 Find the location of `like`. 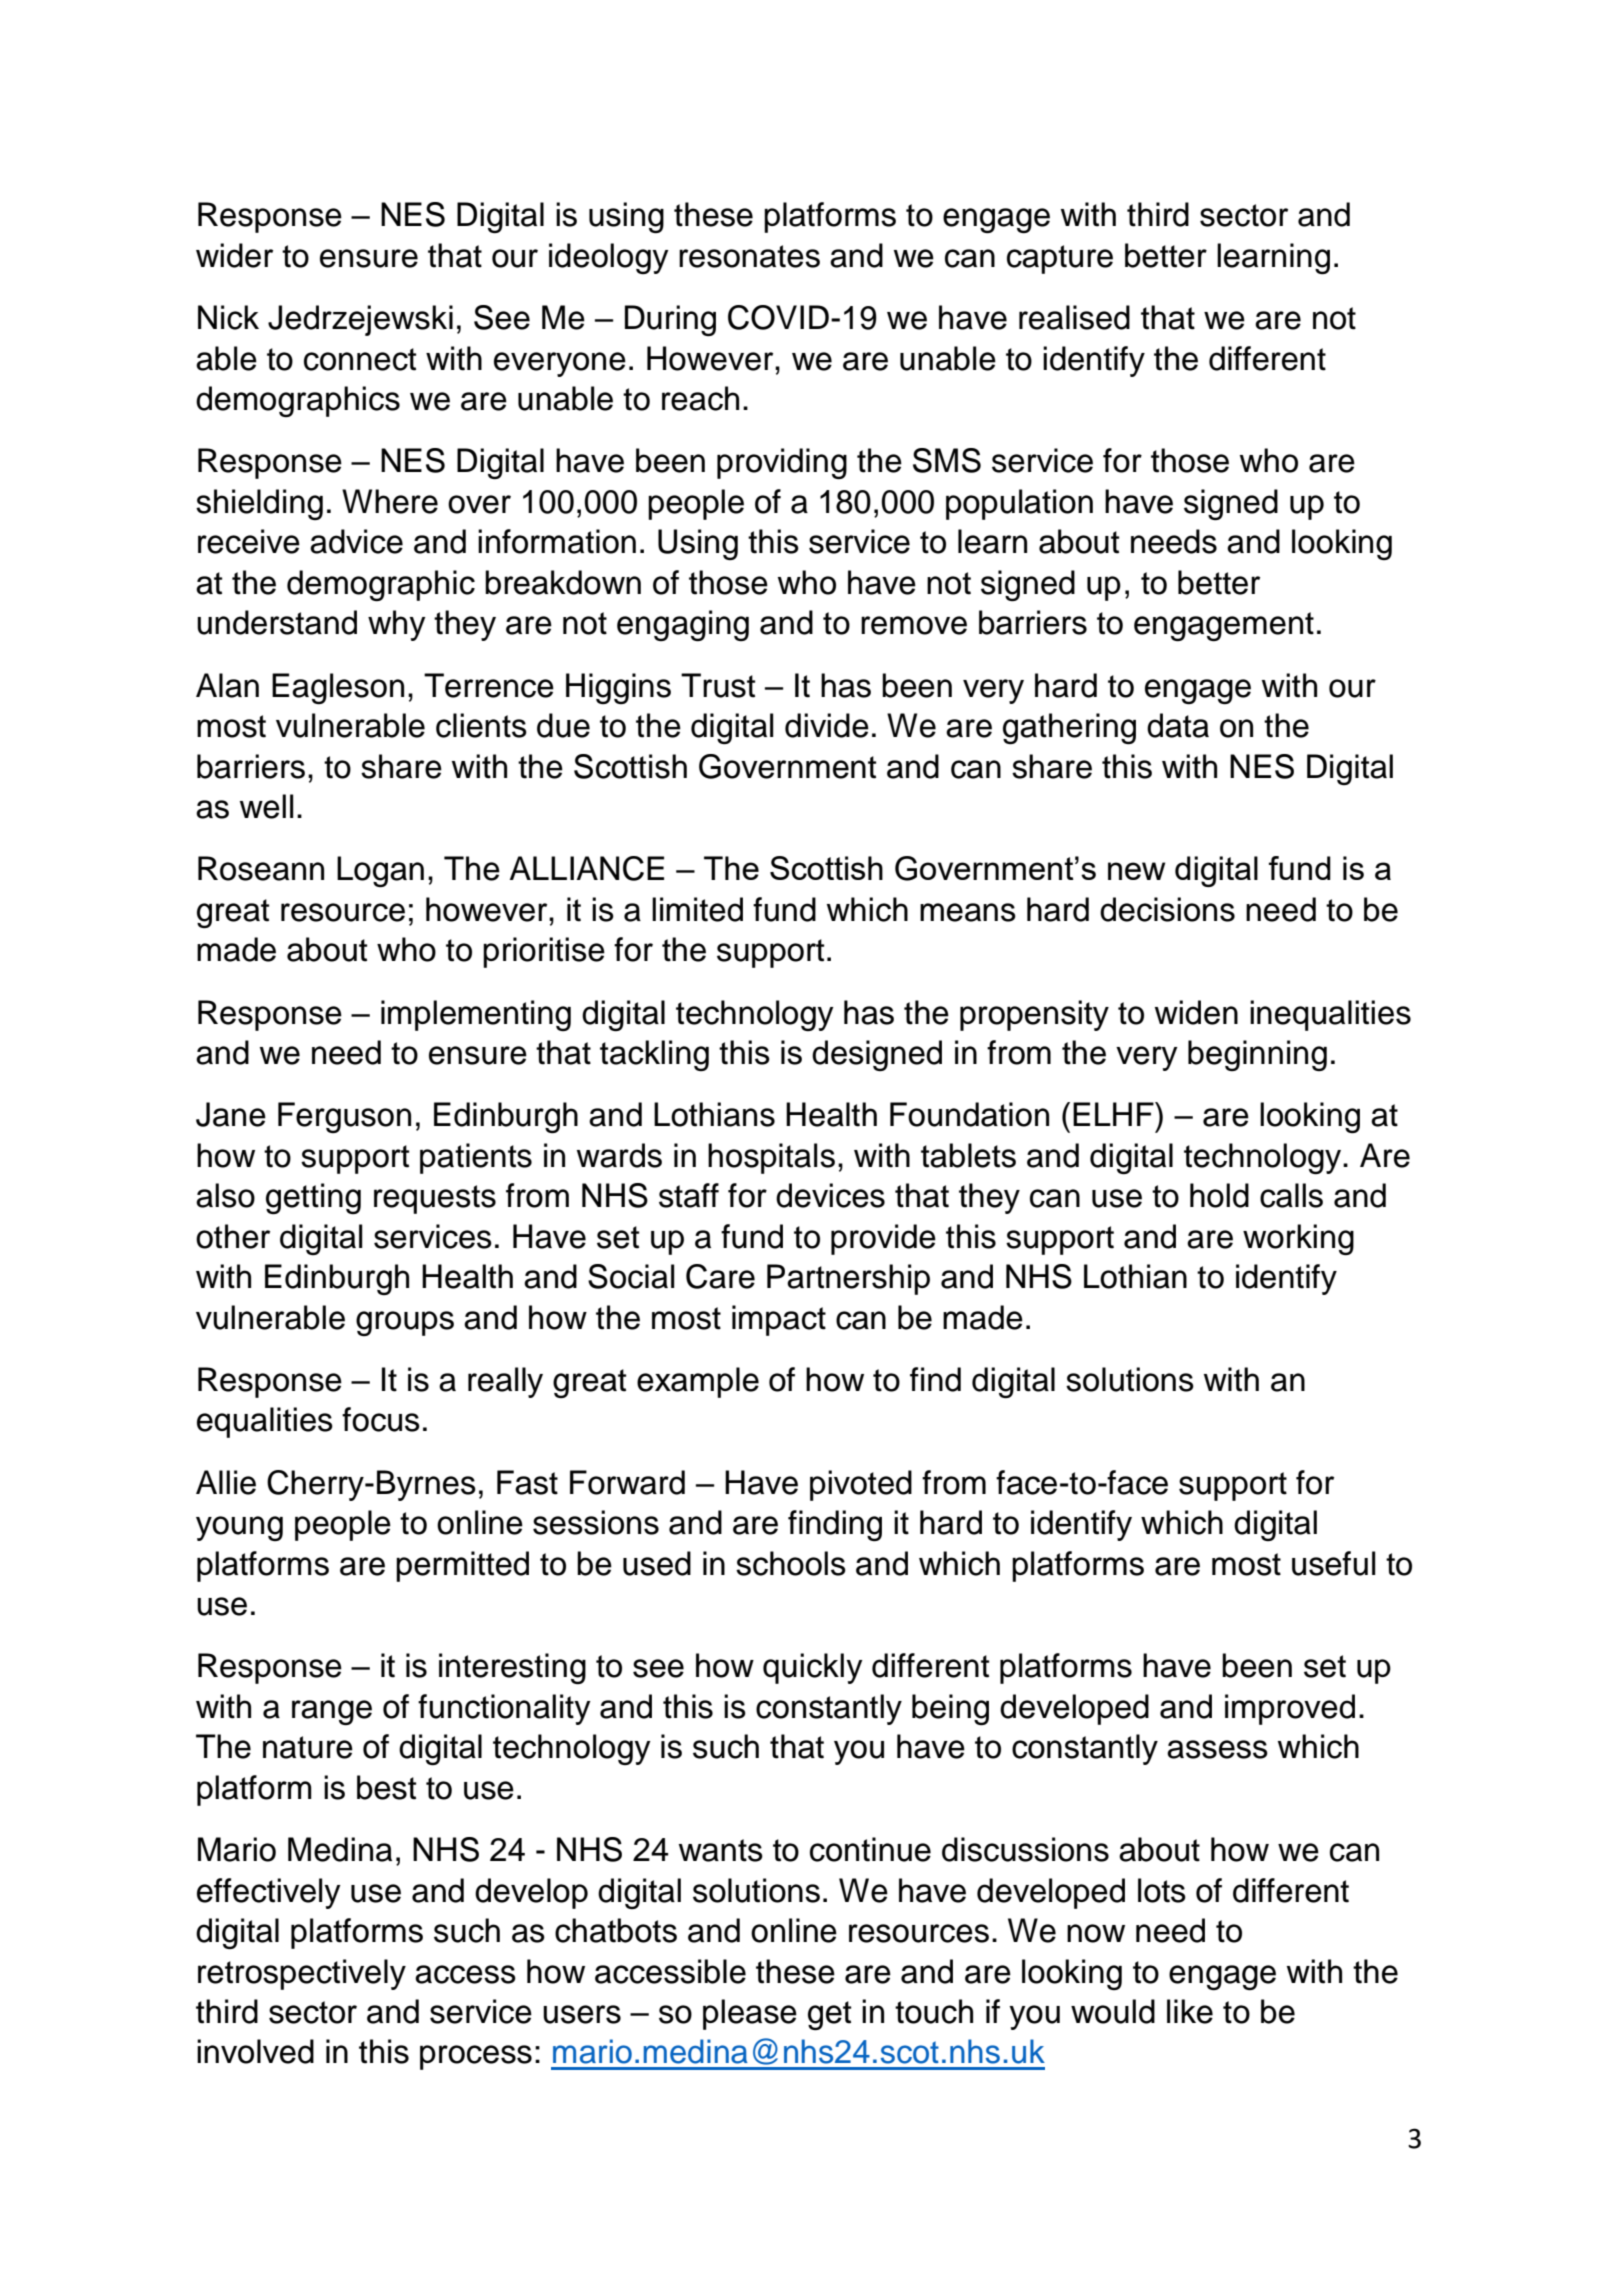

like is located at coordinates (1190, 2011).
